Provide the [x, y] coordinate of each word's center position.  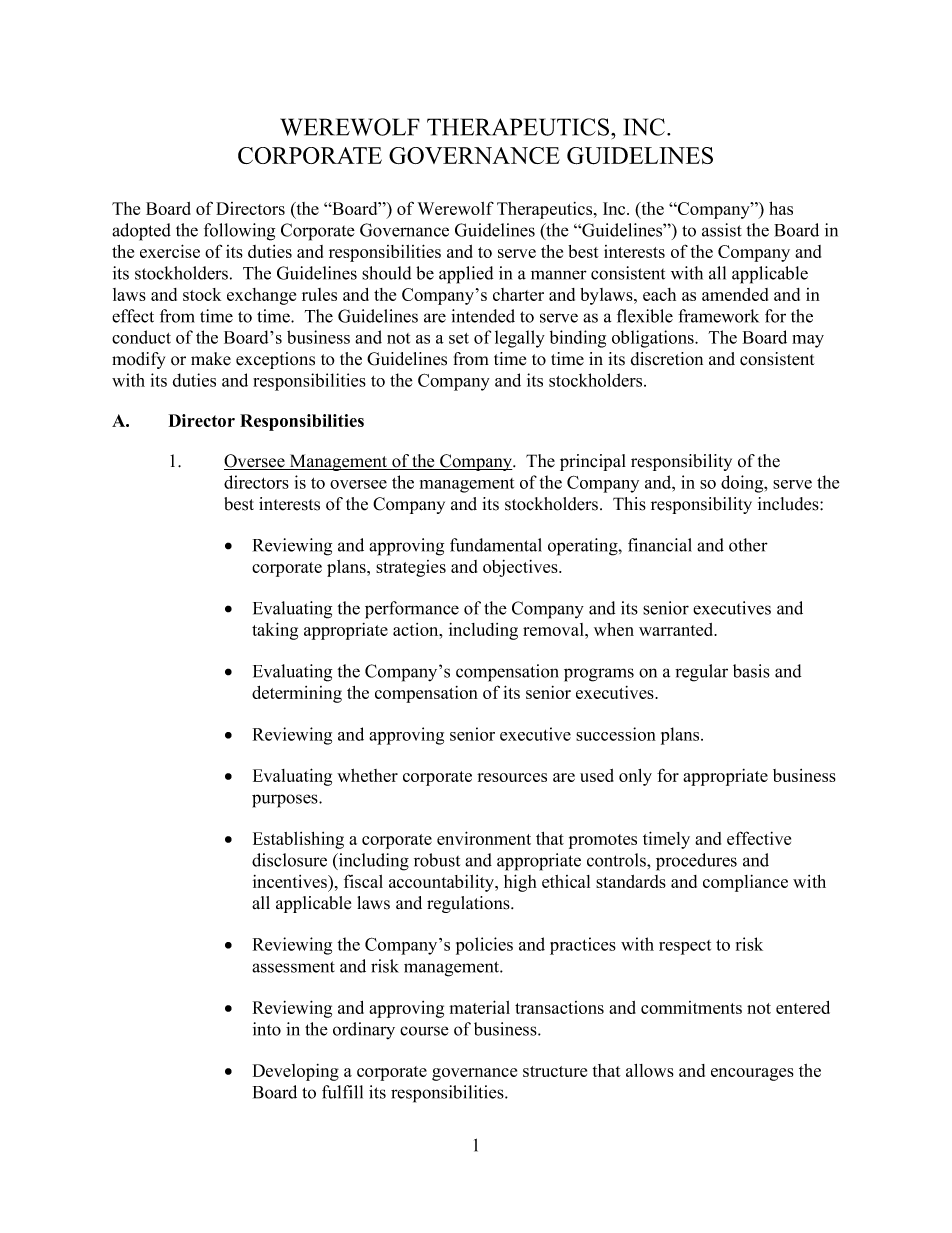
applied [466, 275]
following [239, 232]
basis [751, 671]
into [267, 1029]
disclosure [289, 860]
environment [484, 838]
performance [412, 610]
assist [722, 230]
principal [593, 462]
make [211, 359]
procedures [696, 862]
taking [275, 631]
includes [789, 504]
